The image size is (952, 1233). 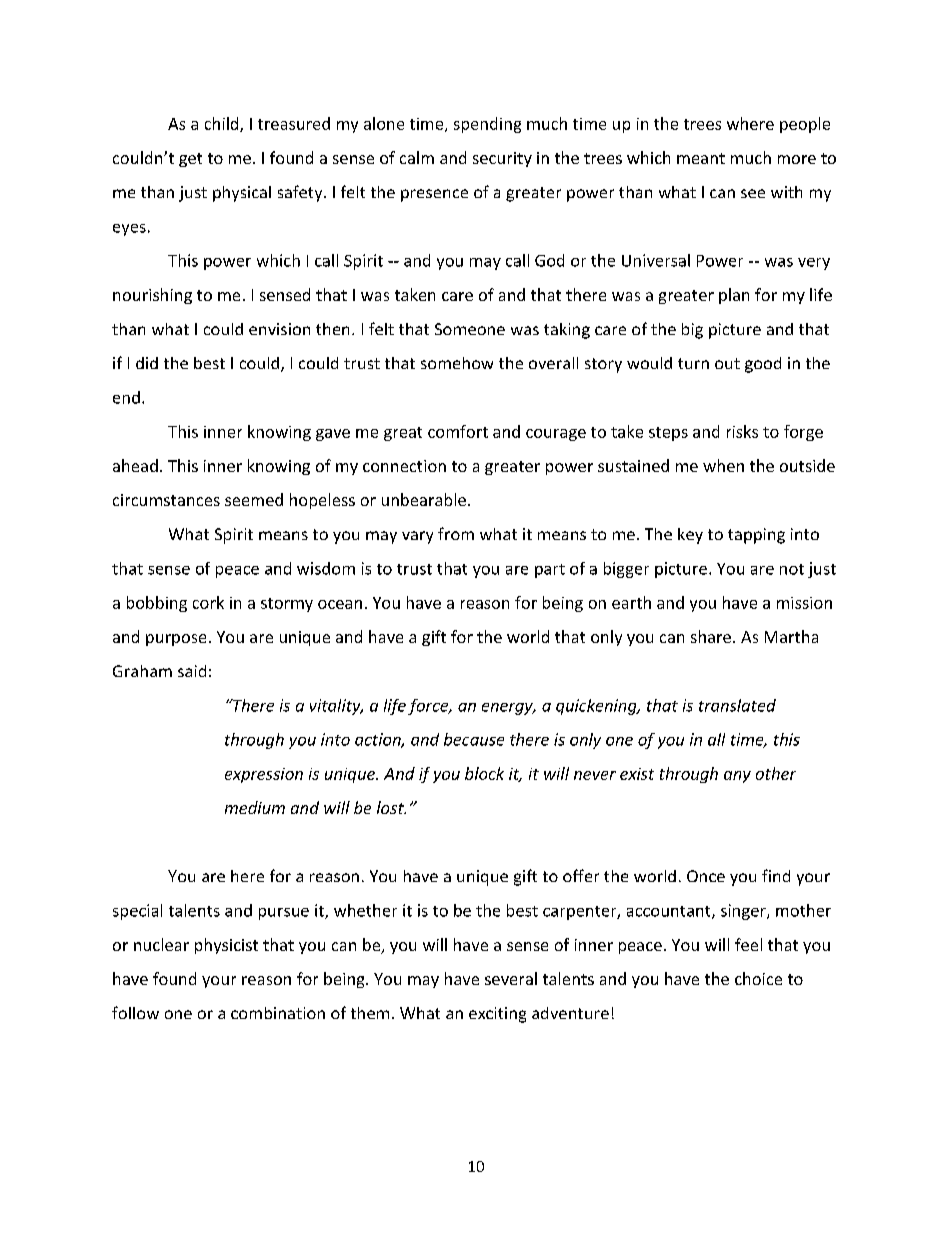 I want to click on meant, so click(x=701, y=158).
